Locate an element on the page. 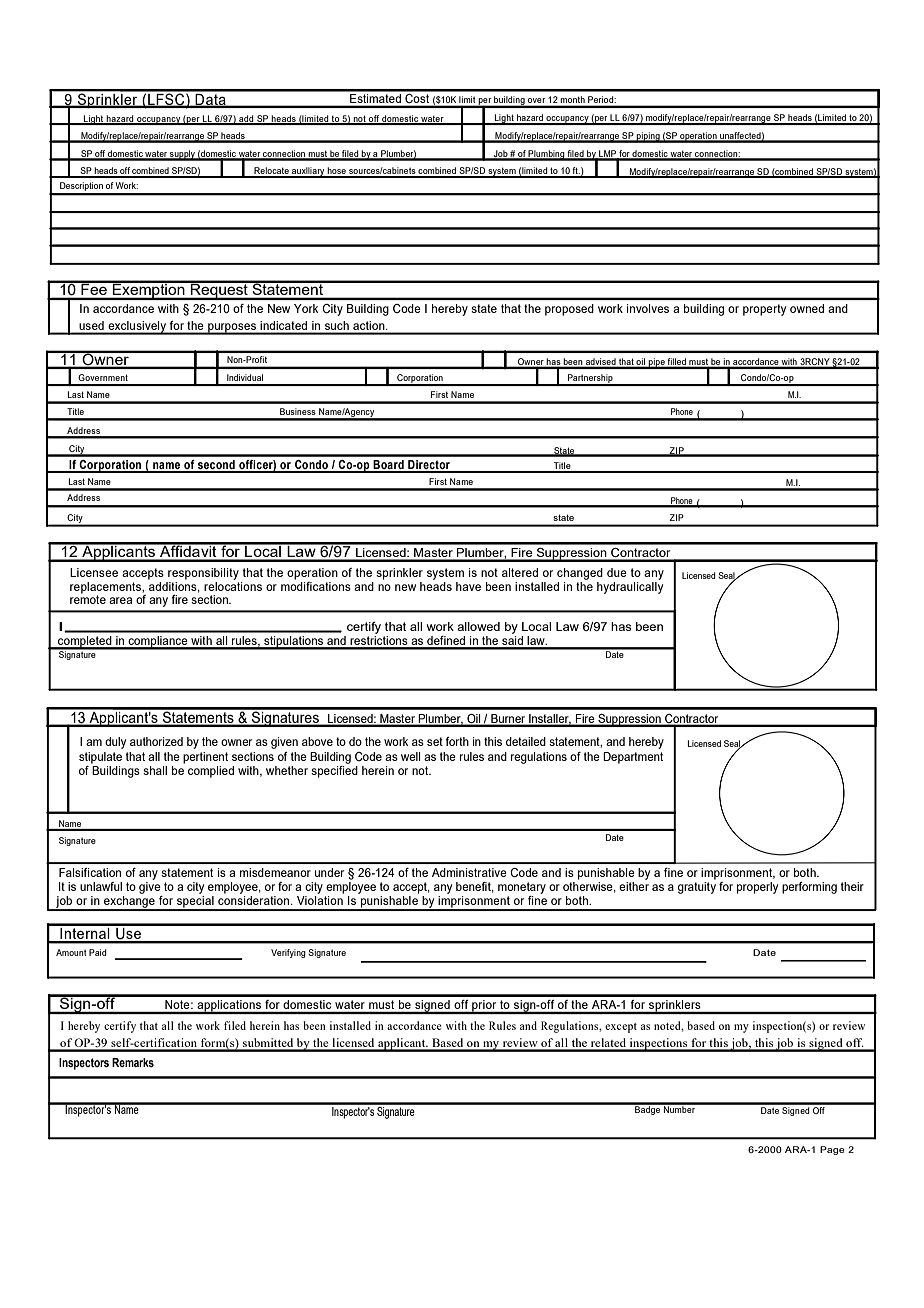  month is located at coordinates (573, 99).
